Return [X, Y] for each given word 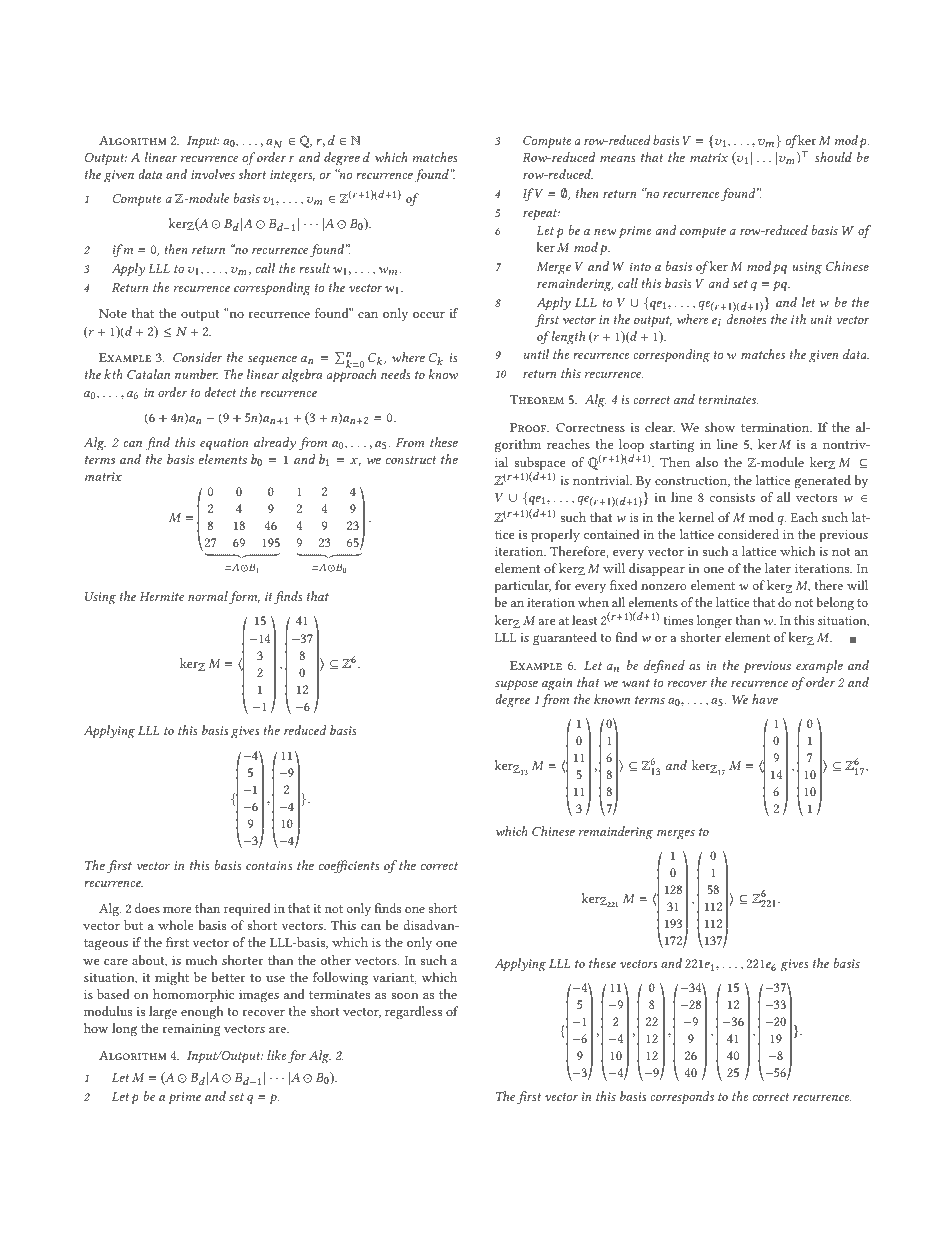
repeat [541, 215]
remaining [192, 1030]
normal [208, 596]
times [678, 620]
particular [523, 587]
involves [213, 174]
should [833, 157]
